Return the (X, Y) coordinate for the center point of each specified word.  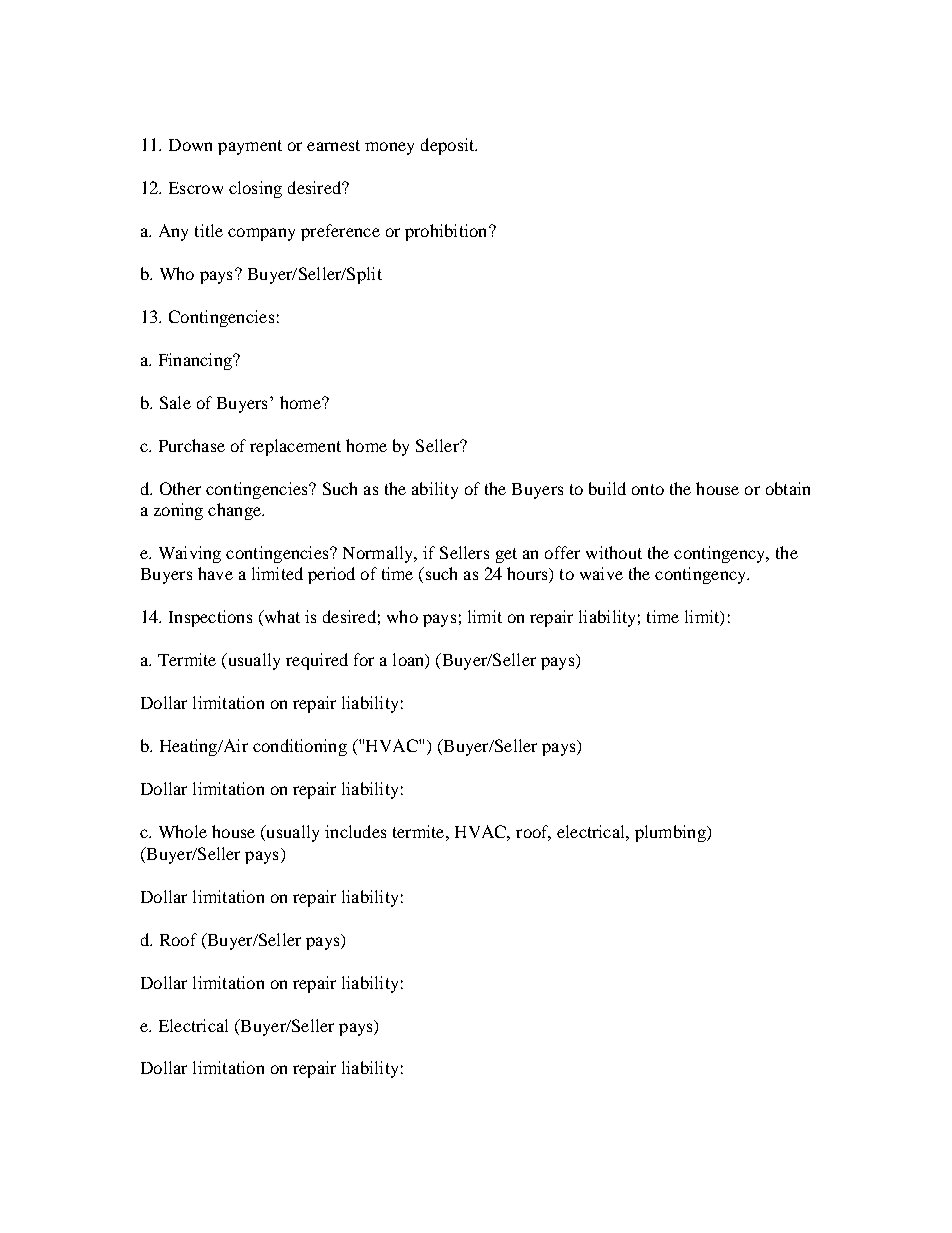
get (506, 555)
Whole (183, 831)
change (235, 511)
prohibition (447, 232)
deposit (449, 146)
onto (648, 489)
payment (250, 147)
